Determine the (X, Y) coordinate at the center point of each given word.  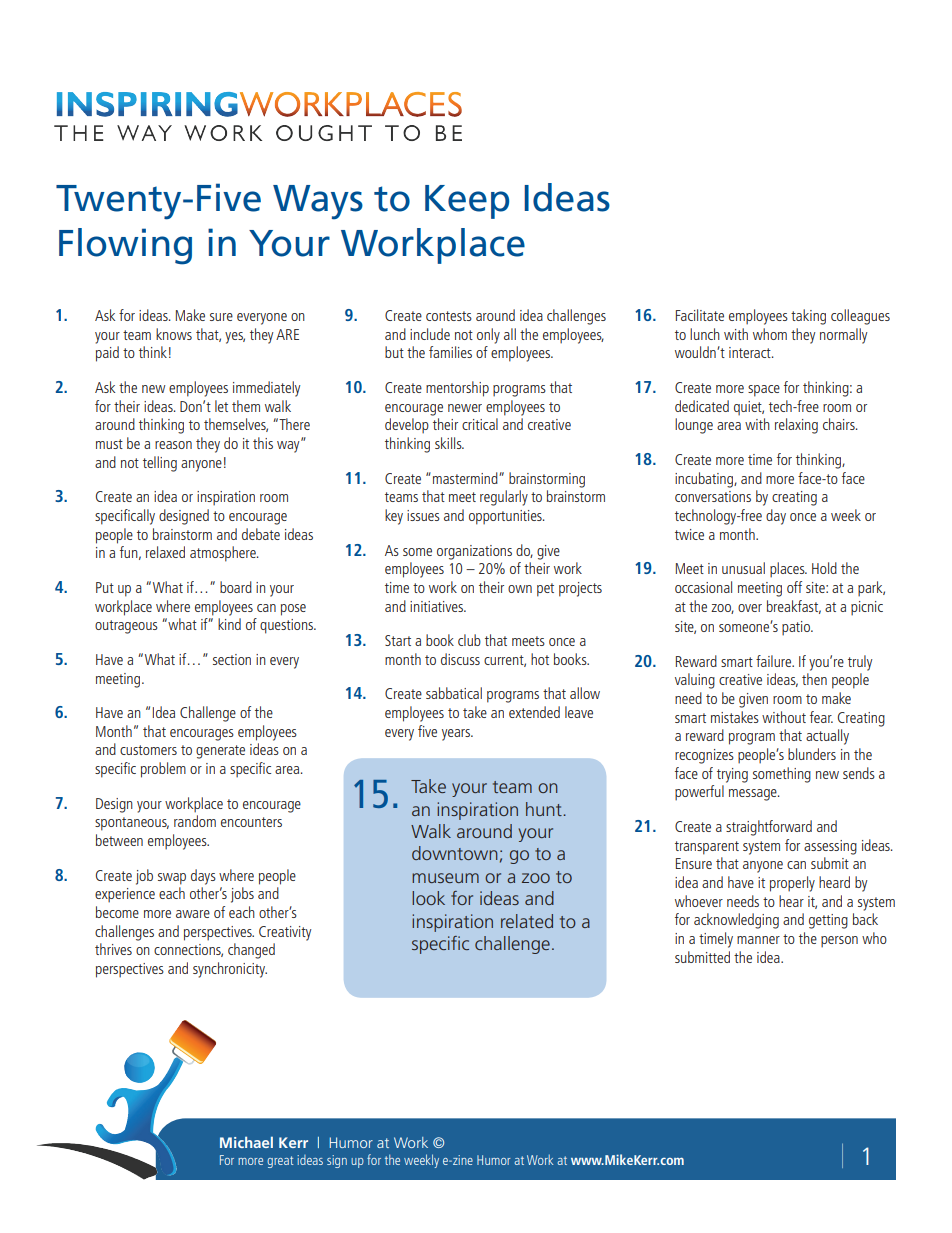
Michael (246, 1142)
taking (808, 317)
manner (758, 940)
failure (775, 661)
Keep (467, 202)
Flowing (125, 246)
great (280, 1162)
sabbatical (454, 693)
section (232, 659)
